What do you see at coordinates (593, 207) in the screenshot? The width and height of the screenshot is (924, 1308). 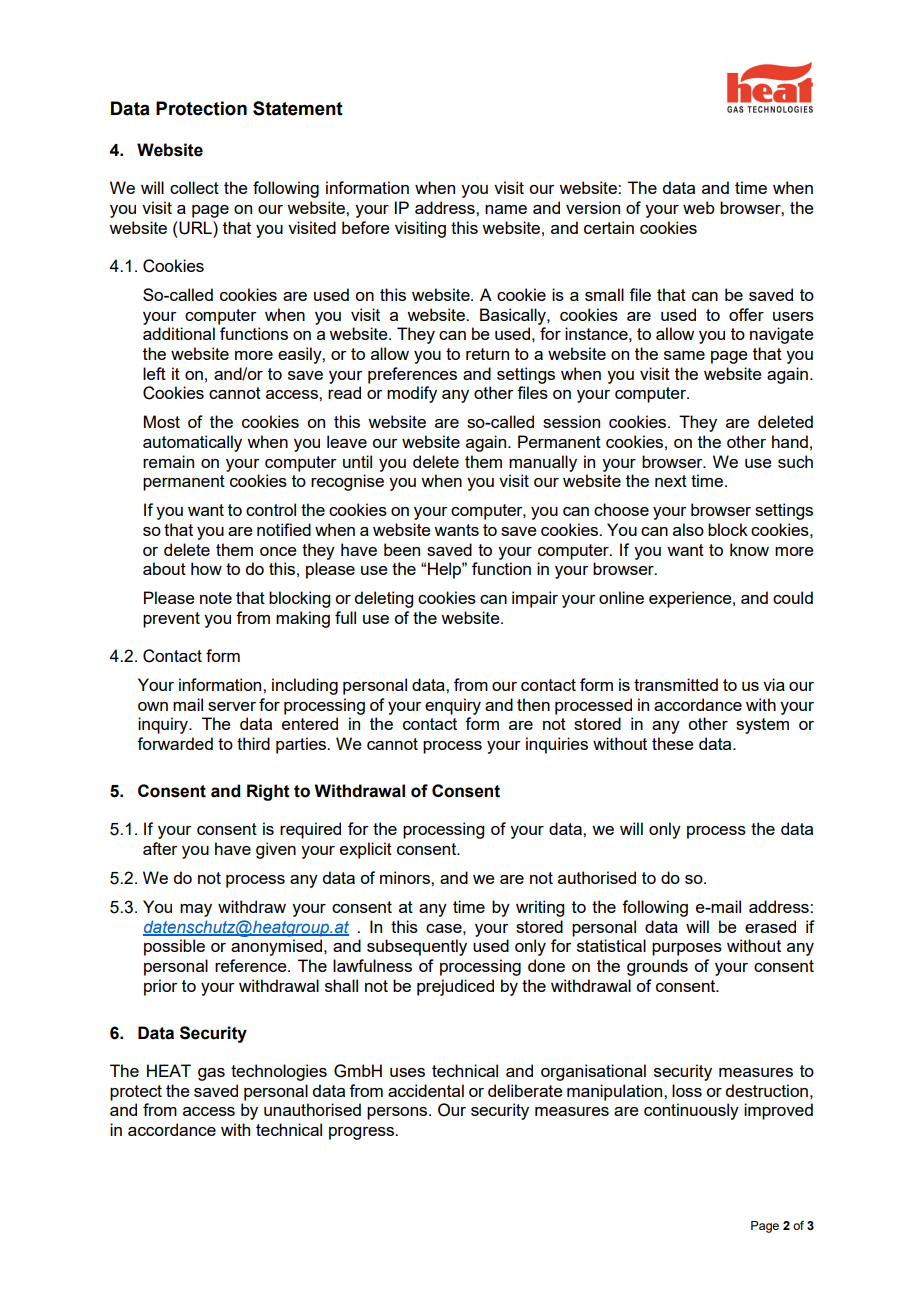 I see `version` at bounding box center [593, 207].
